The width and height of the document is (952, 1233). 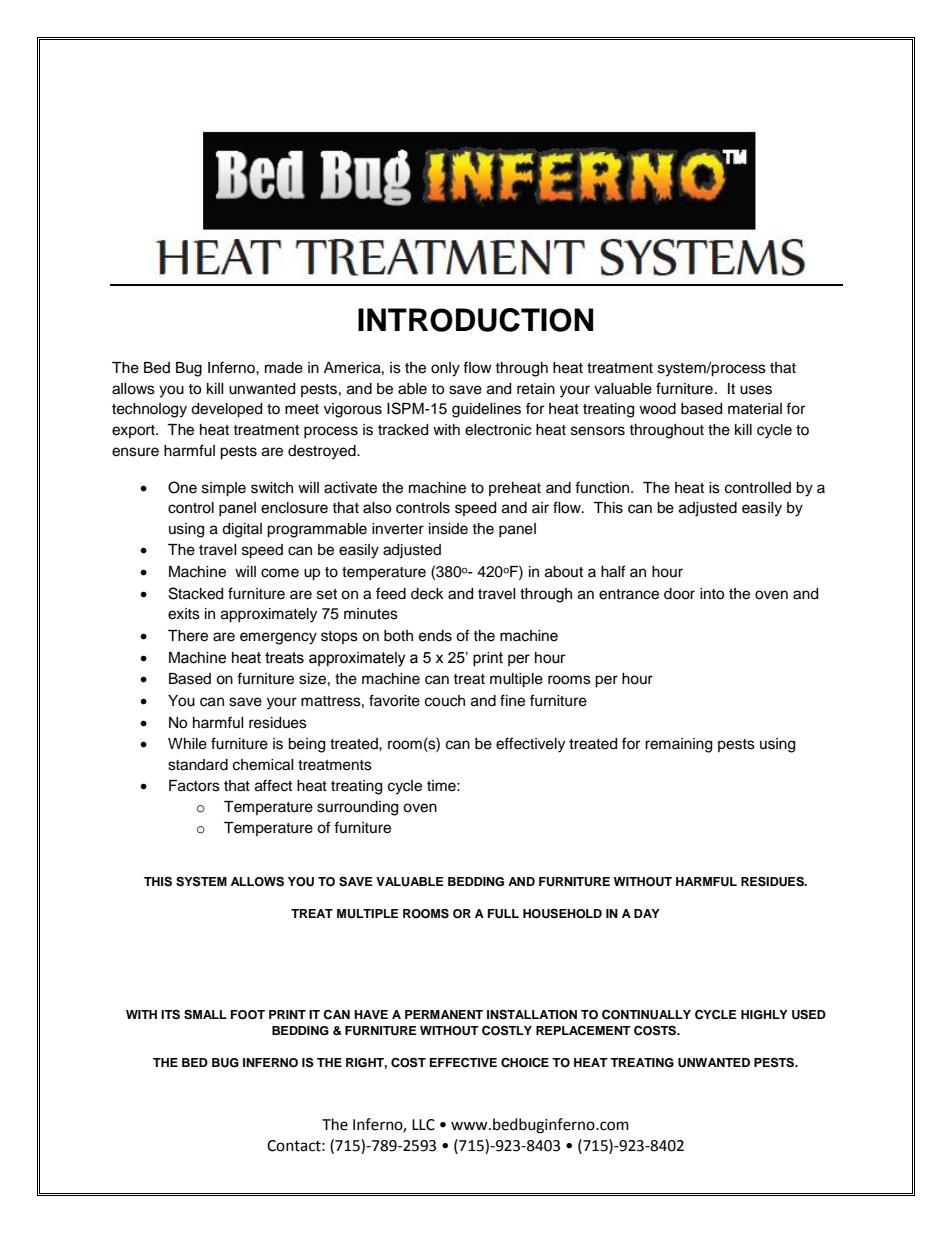 I want to click on DAY, so click(x=647, y=913).
